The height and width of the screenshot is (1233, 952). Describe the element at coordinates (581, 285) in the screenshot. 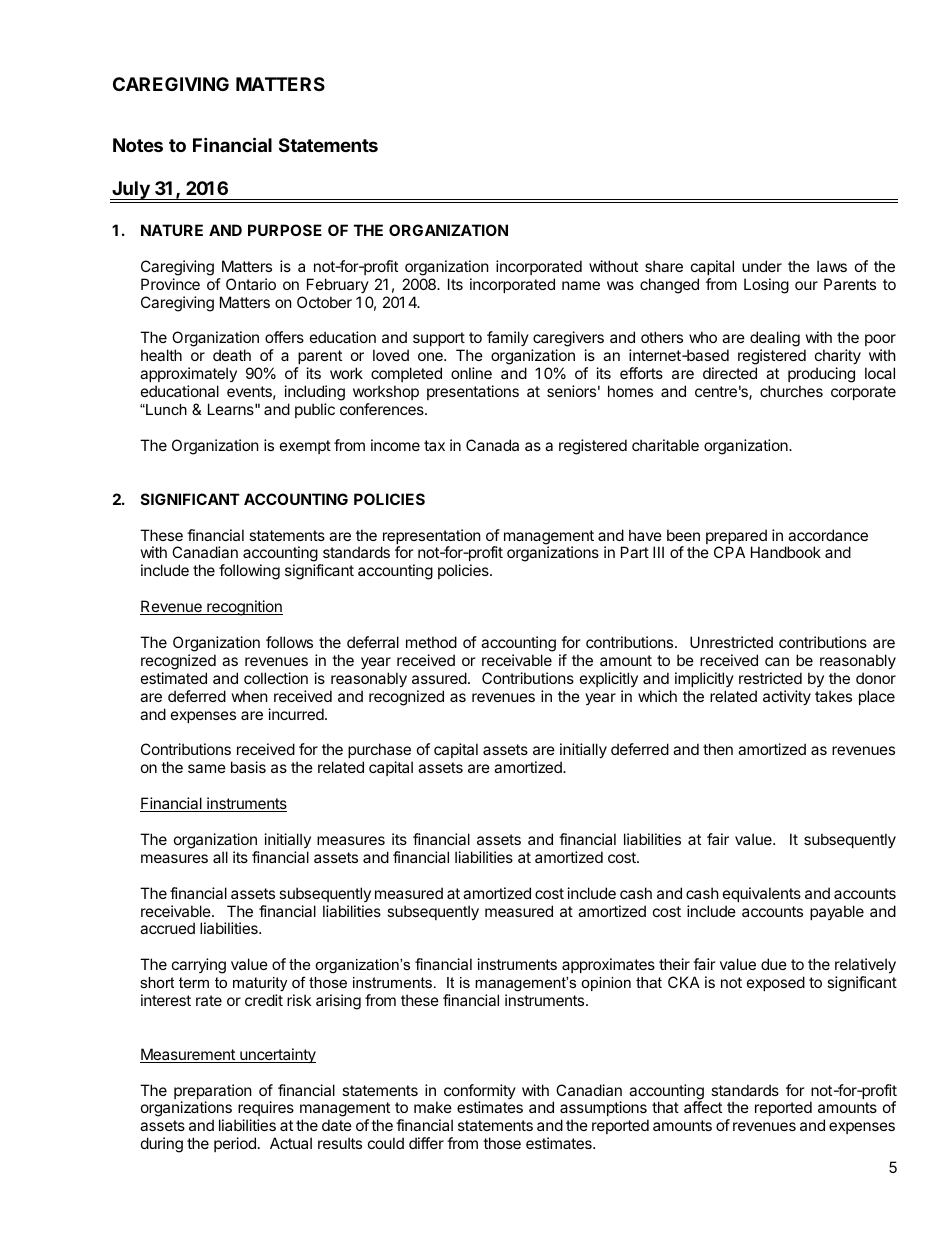

I see `name` at that location.
